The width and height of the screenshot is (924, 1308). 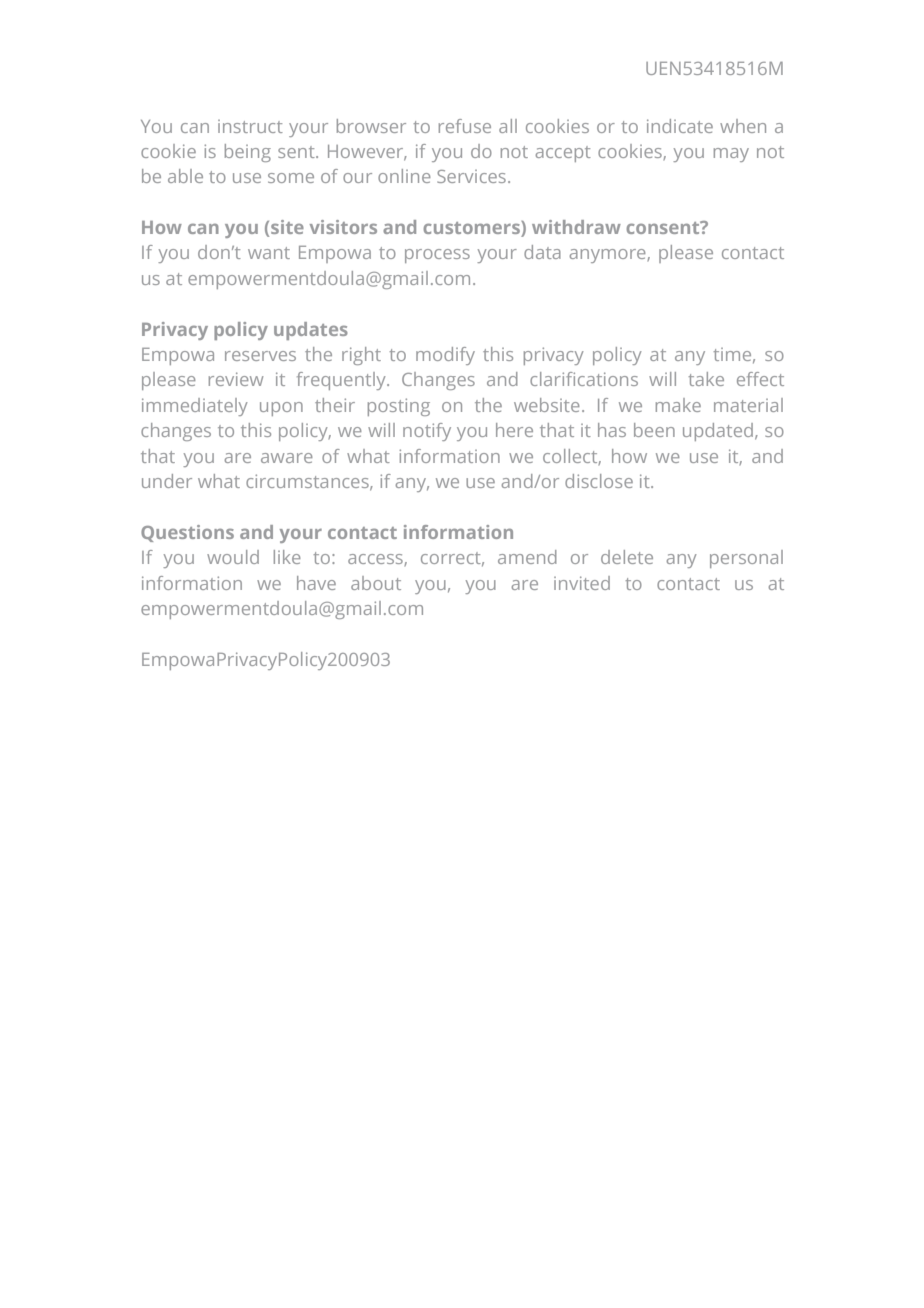 I want to click on indicate, so click(x=680, y=126).
